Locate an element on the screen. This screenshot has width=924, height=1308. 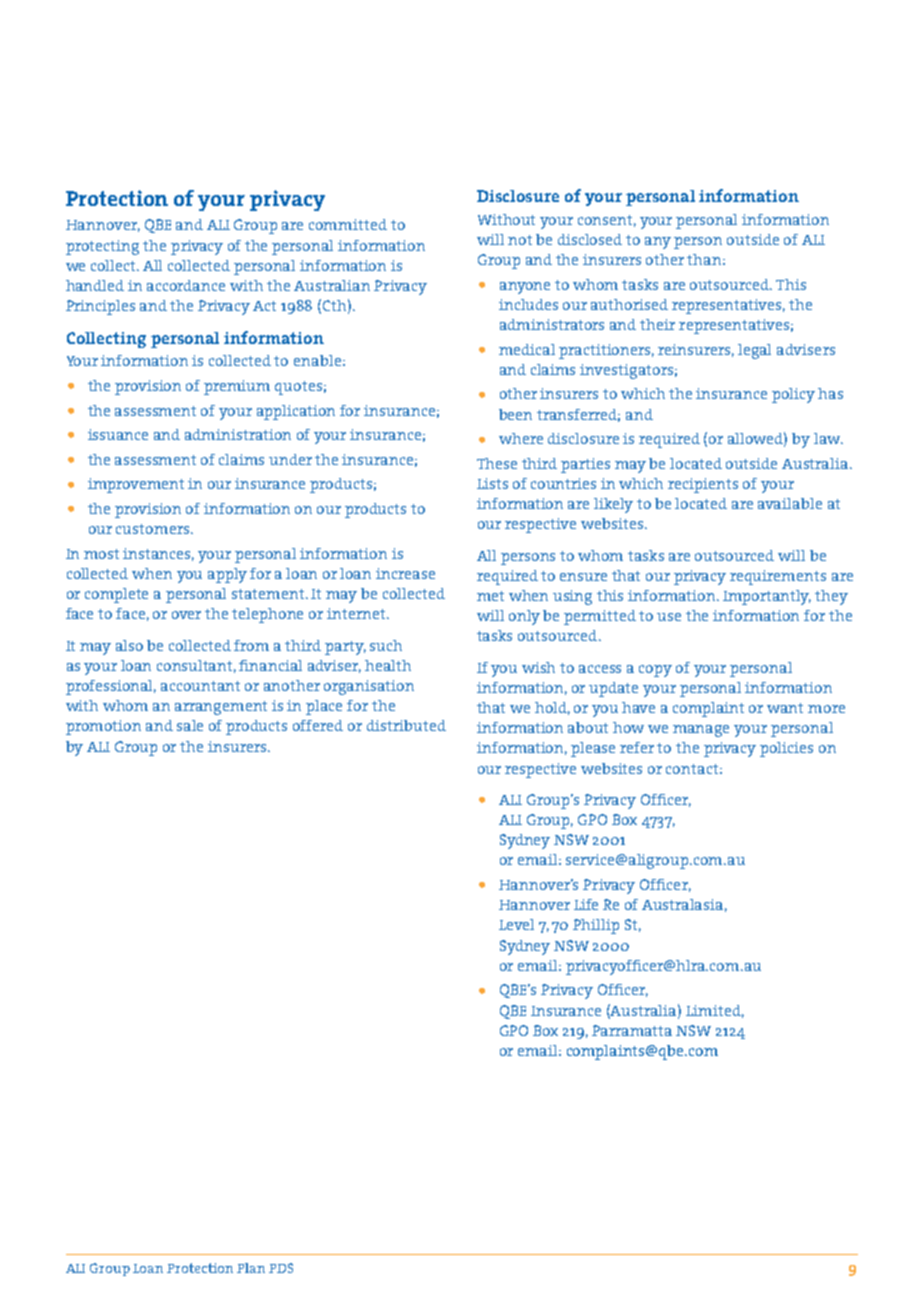
Plan is located at coordinates (251, 1268).
